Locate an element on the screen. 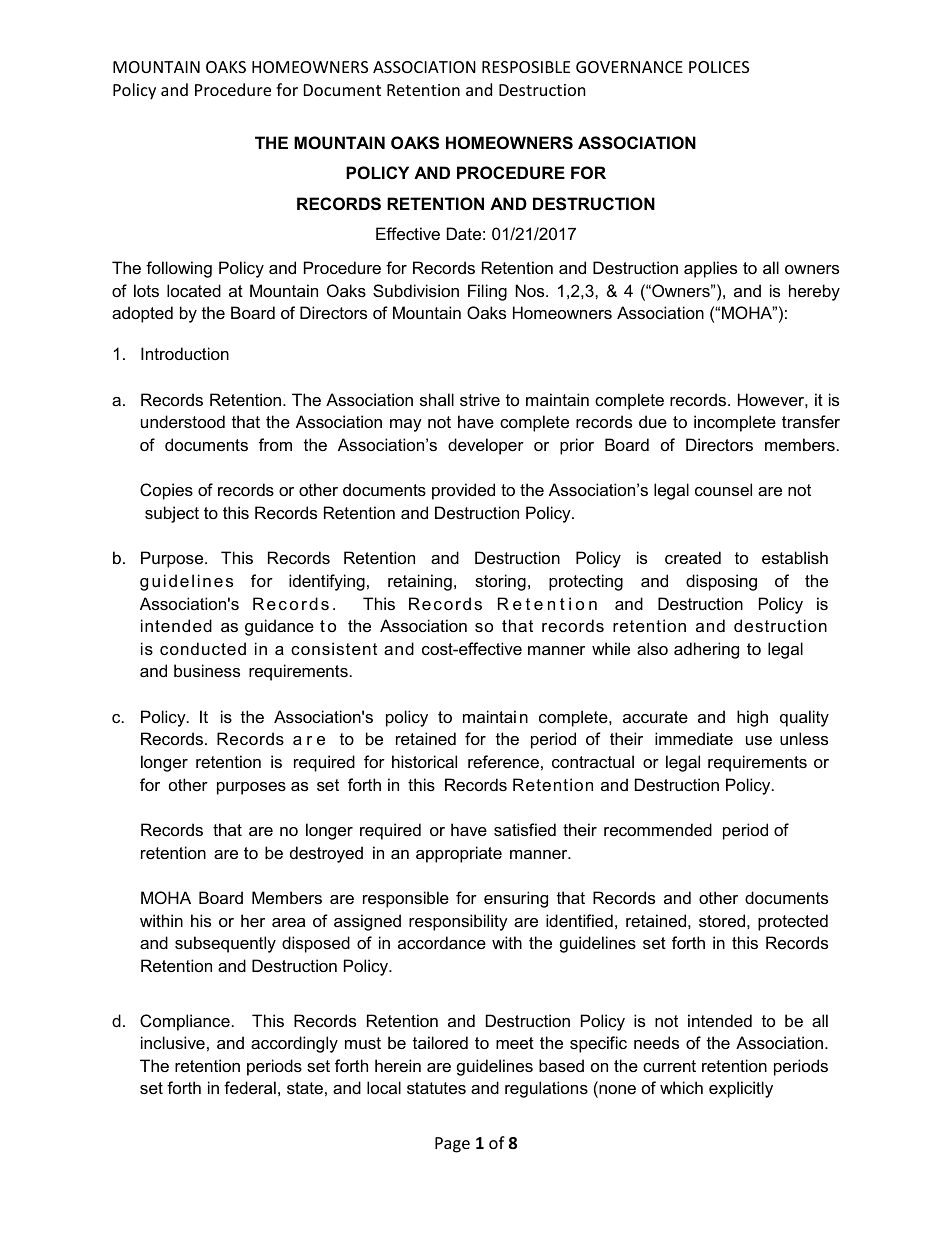 The width and height of the screenshot is (952, 1233). GOVERNANCE is located at coordinates (629, 67).
